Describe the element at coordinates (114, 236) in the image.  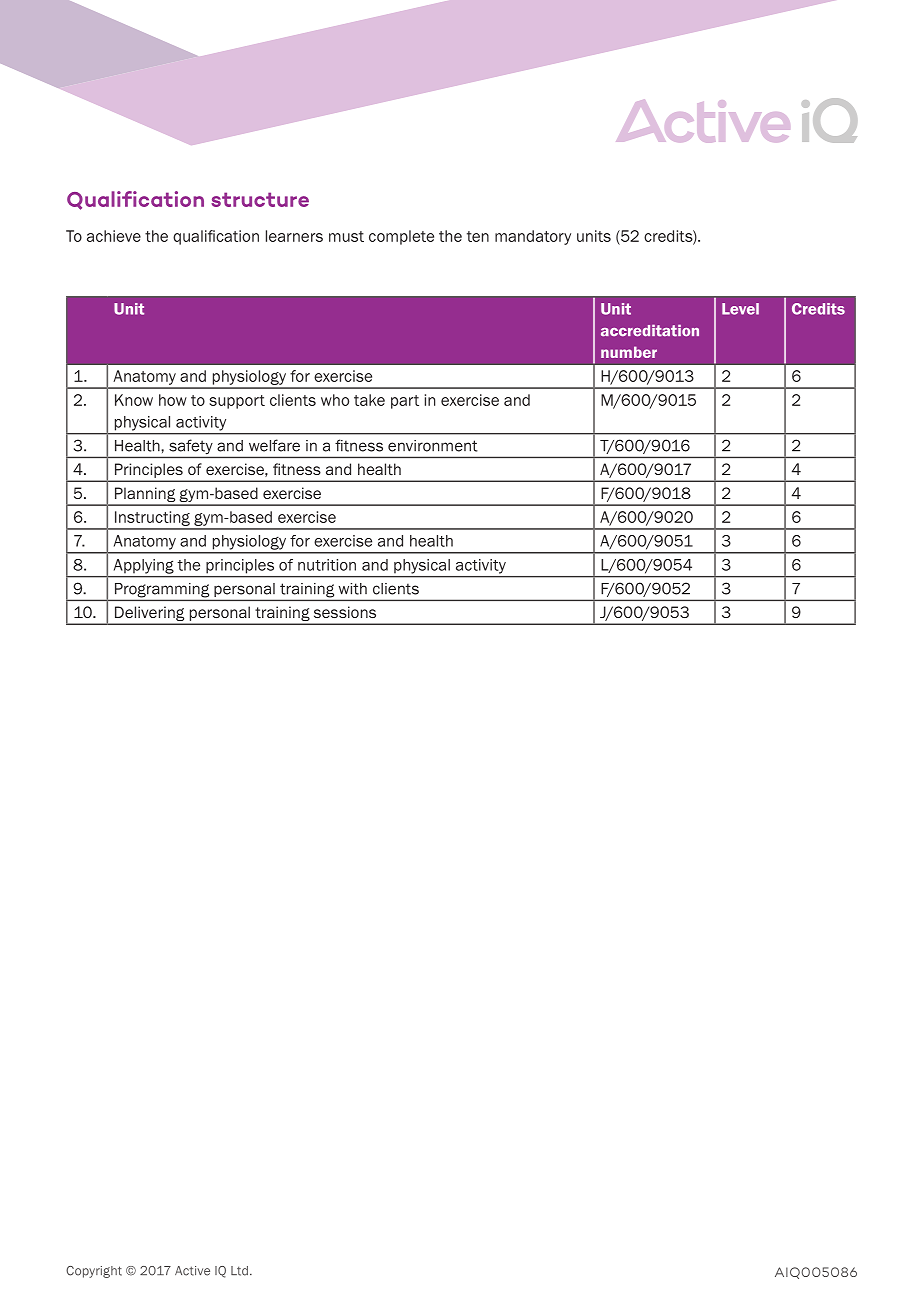
I see `achieve` at that location.
